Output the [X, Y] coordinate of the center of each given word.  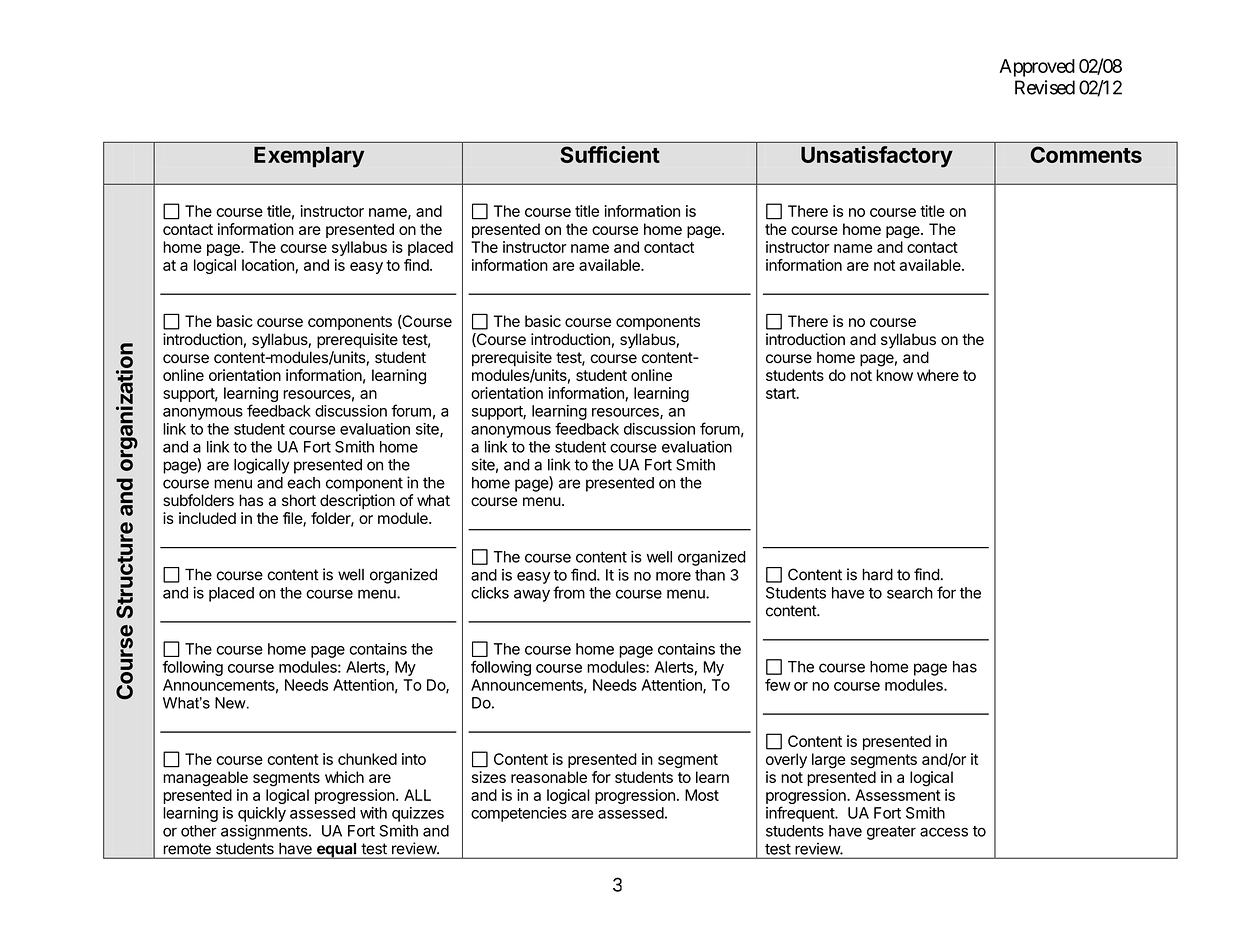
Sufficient [610, 154]
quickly [262, 814]
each [303, 483]
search [910, 593]
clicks [490, 593]
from [569, 592]
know [894, 375]
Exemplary [309, 157]
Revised [1045, 87]
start [782, 393]
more [673, 576]
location [269, 266]
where [938, 375]
